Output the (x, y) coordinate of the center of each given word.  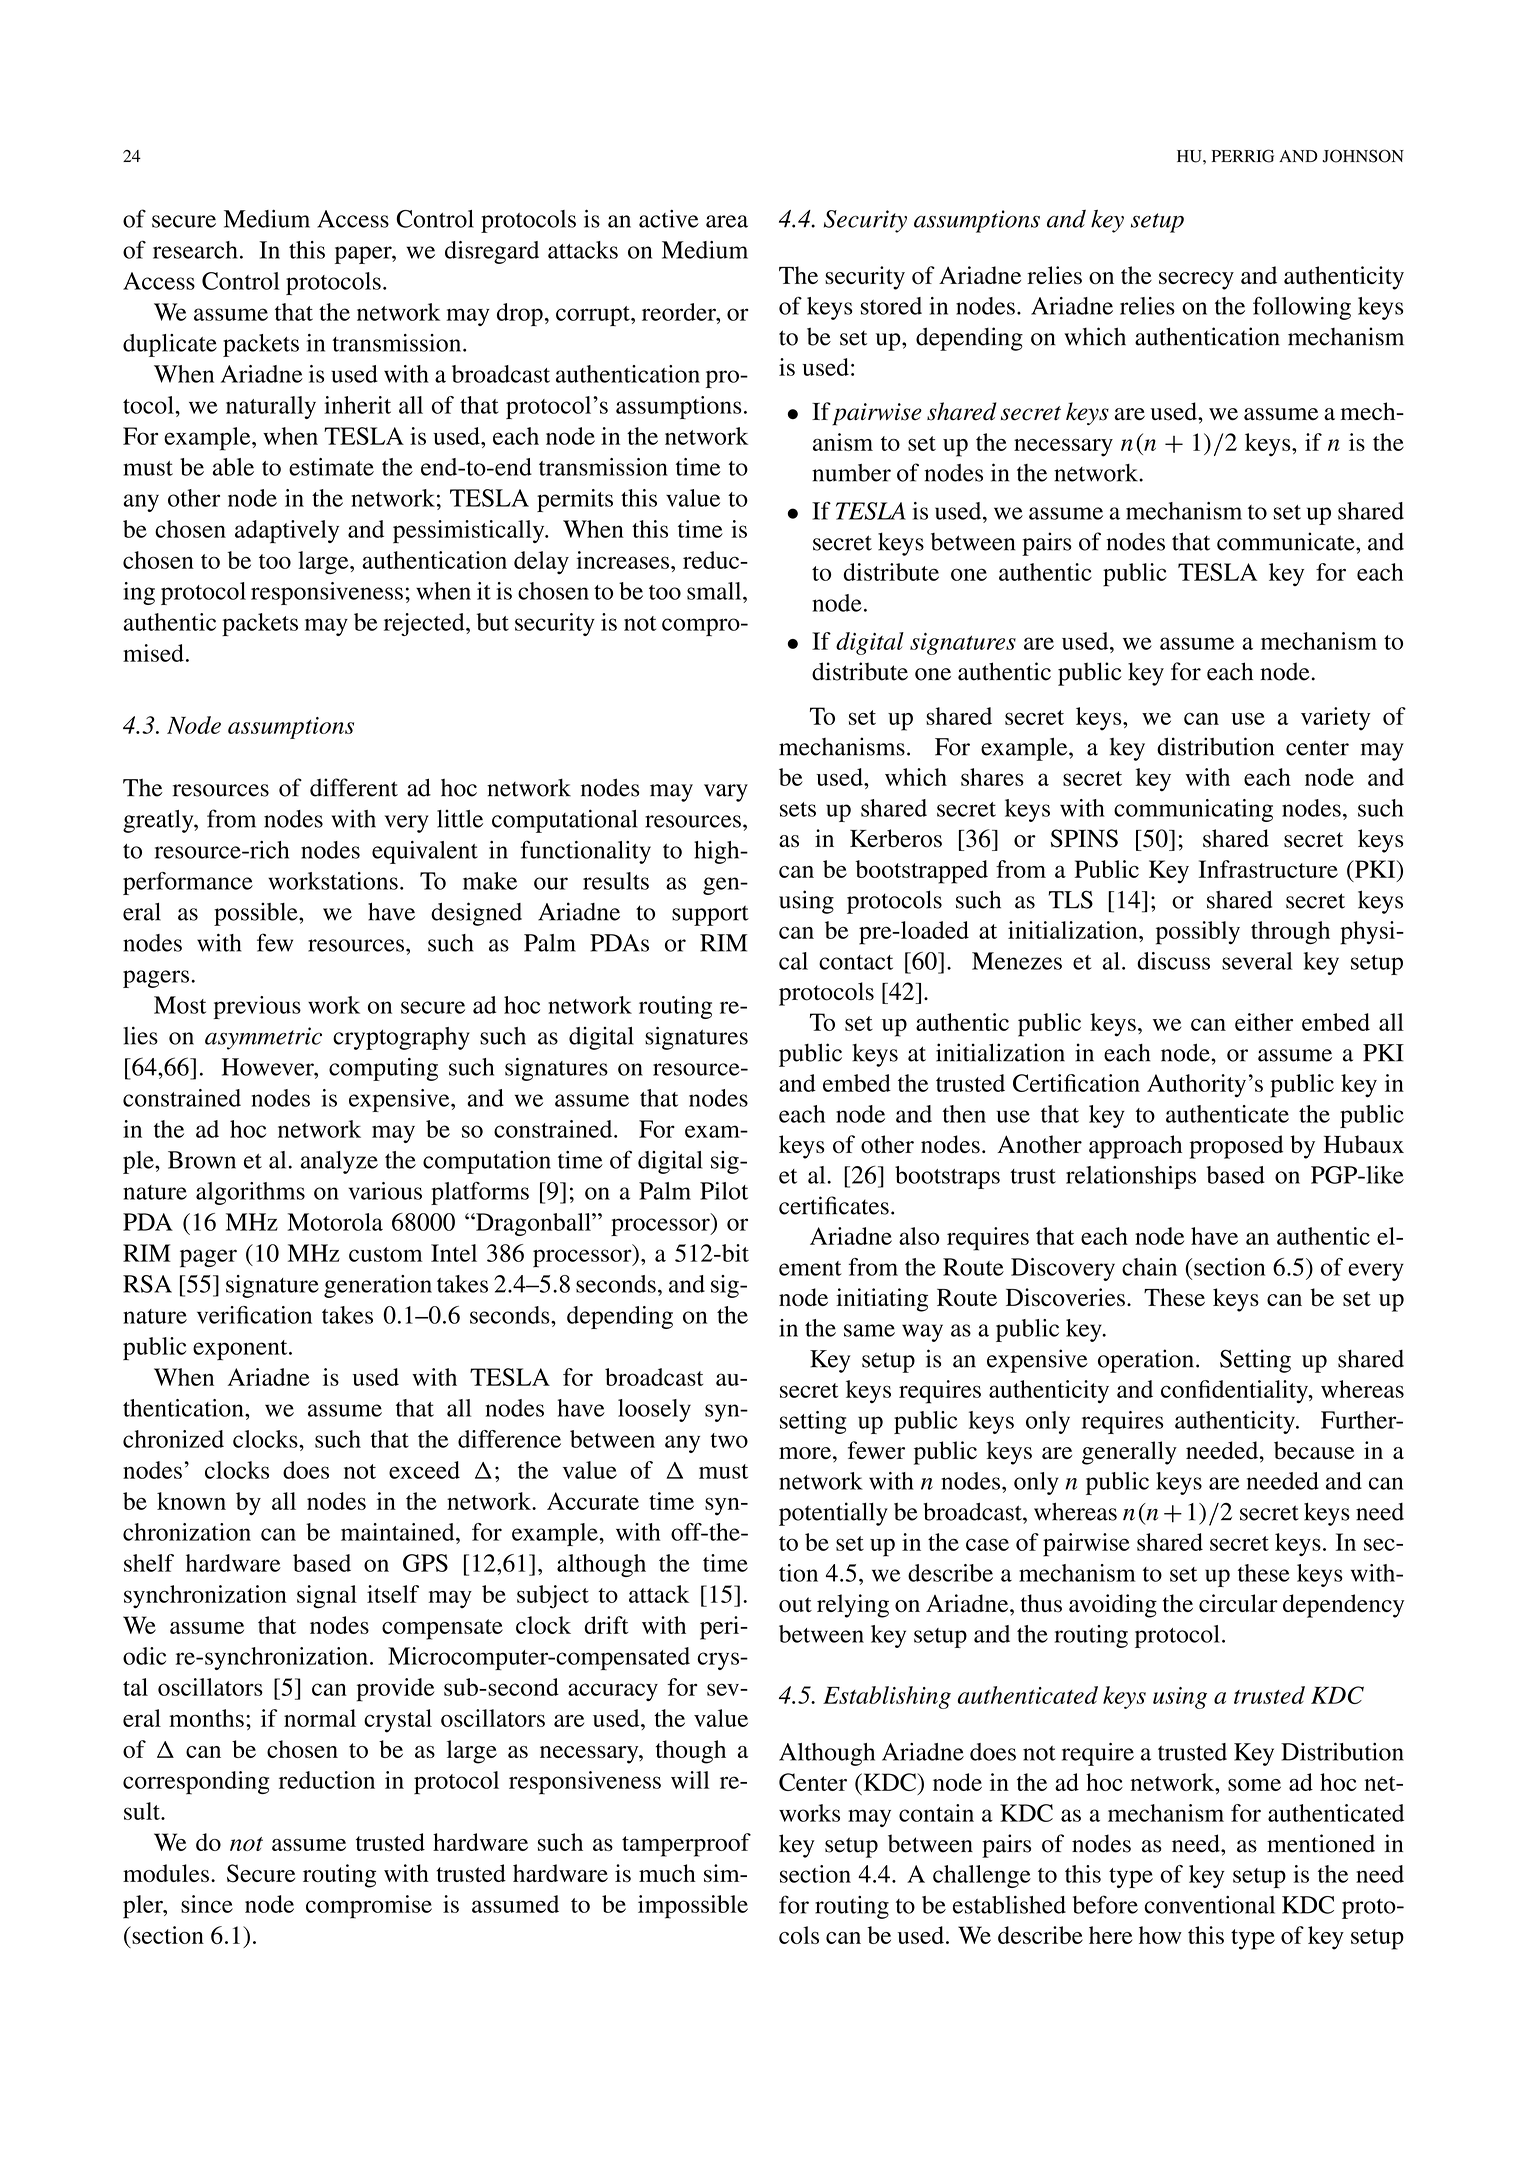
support (710, 915)
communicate (1287, 541)
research (195, 250)
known (191, 1501)
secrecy (1196, 281)
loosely (654, 1410)
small (715, 591)
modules (166, 1873)
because (1314, 1450)
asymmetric (263, 1038)
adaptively (287, 532)
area (727, 221)
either (1264, 1022)
